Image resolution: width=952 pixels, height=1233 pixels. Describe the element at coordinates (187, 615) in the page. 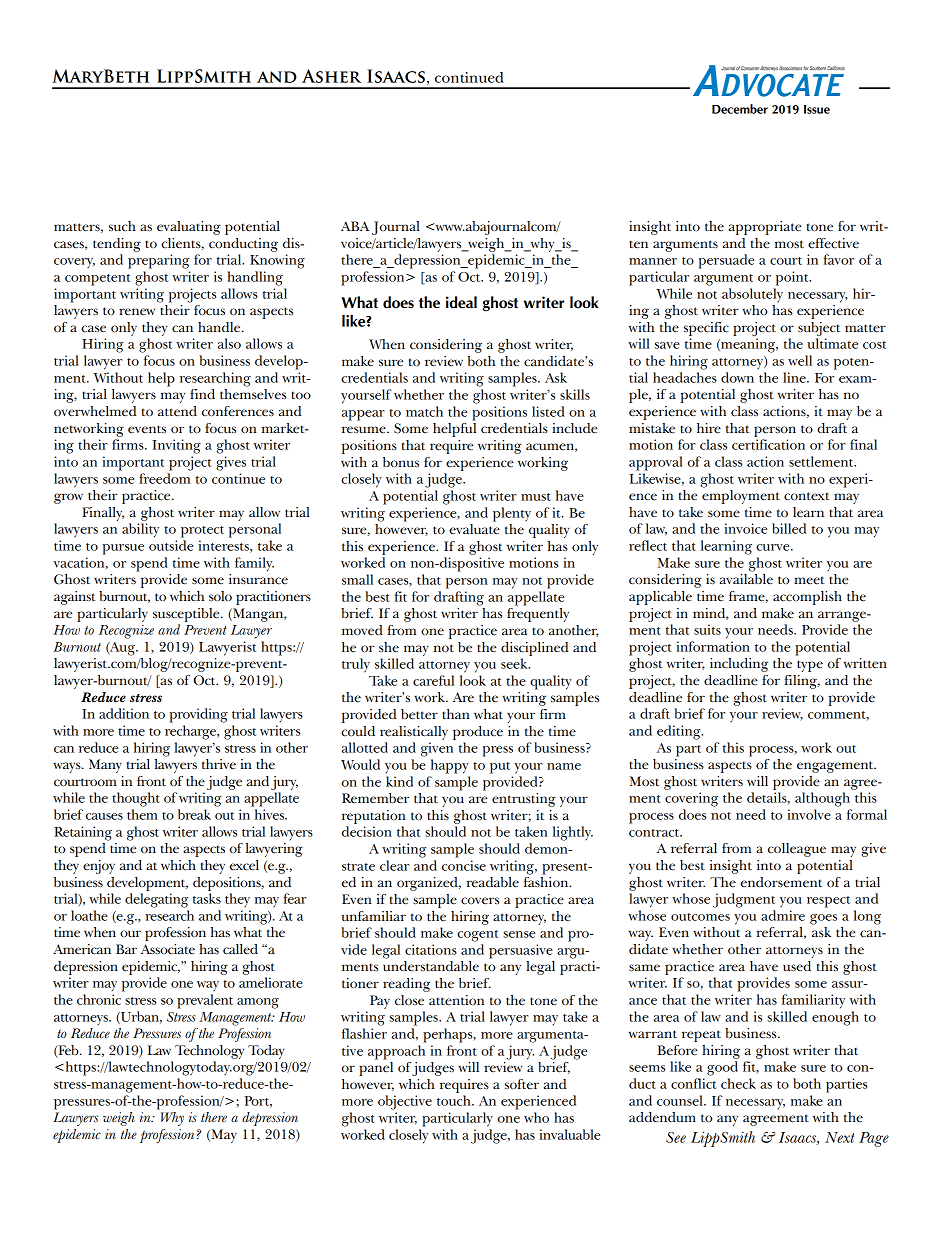

I see `susceptible` at that location.
